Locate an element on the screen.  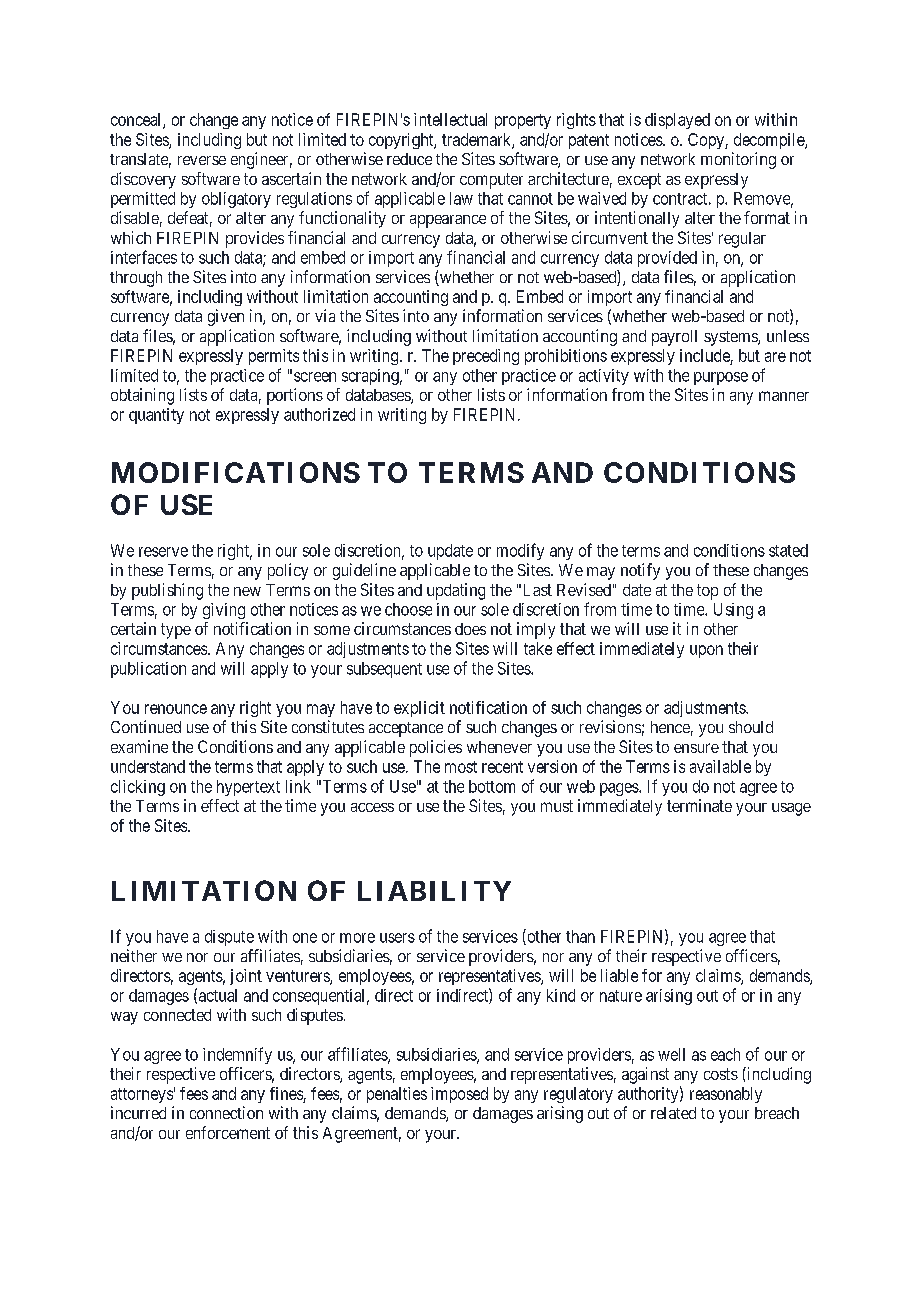
giving is located at coordinates (224, 611).
